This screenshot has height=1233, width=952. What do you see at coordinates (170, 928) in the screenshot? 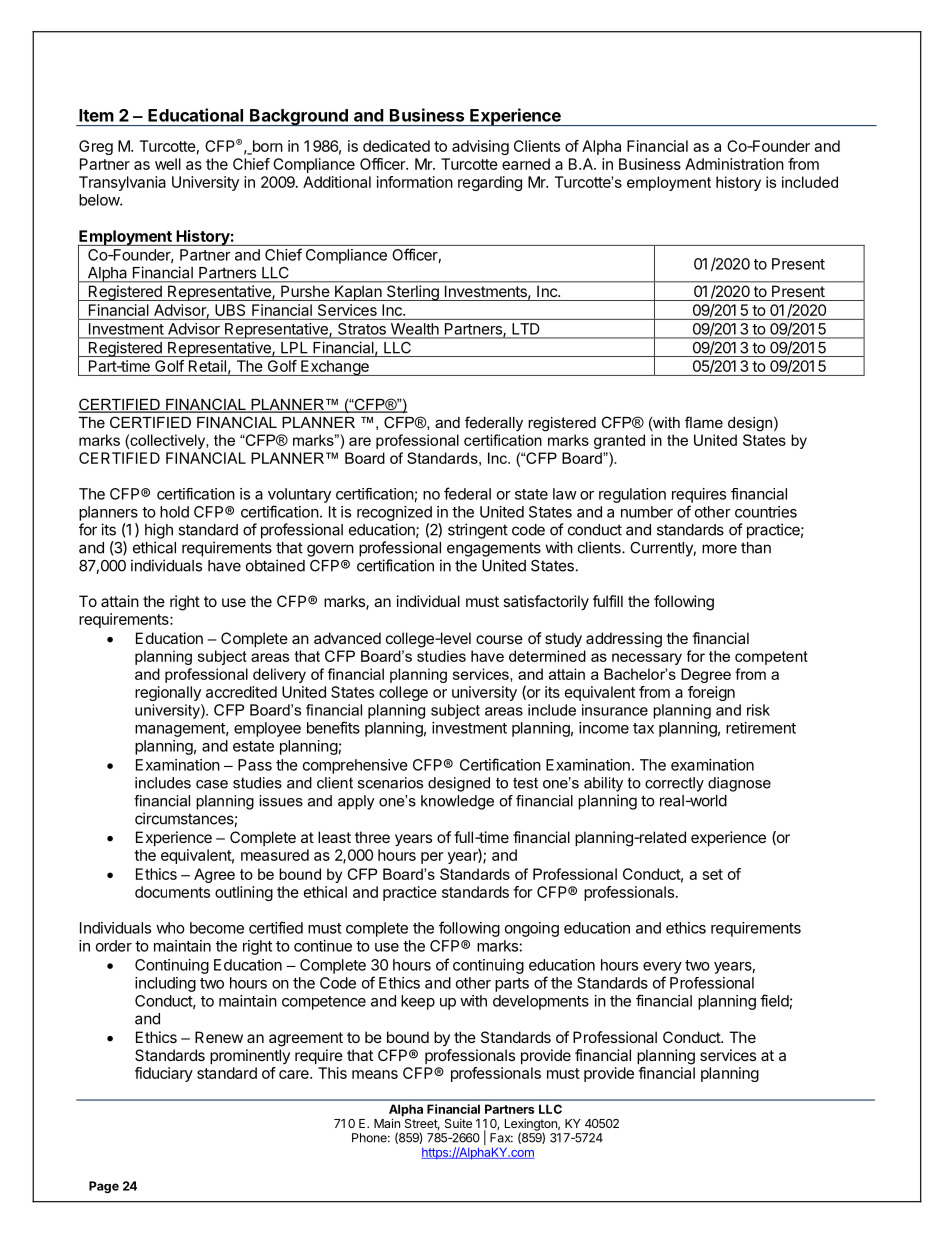
I see `who` at bounding box center [170, 928].
